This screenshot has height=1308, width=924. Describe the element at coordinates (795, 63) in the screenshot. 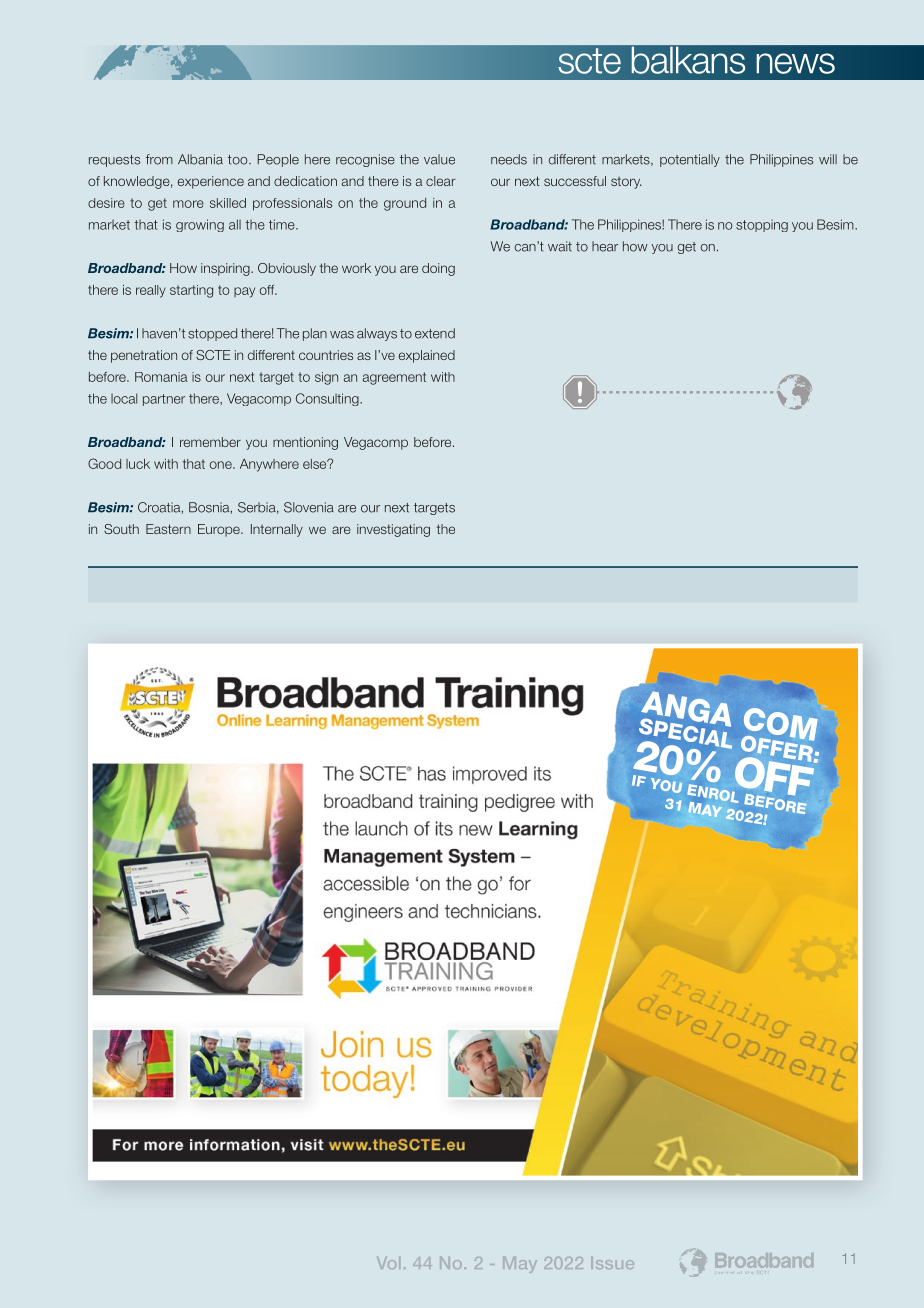

I see `news` at that location.
